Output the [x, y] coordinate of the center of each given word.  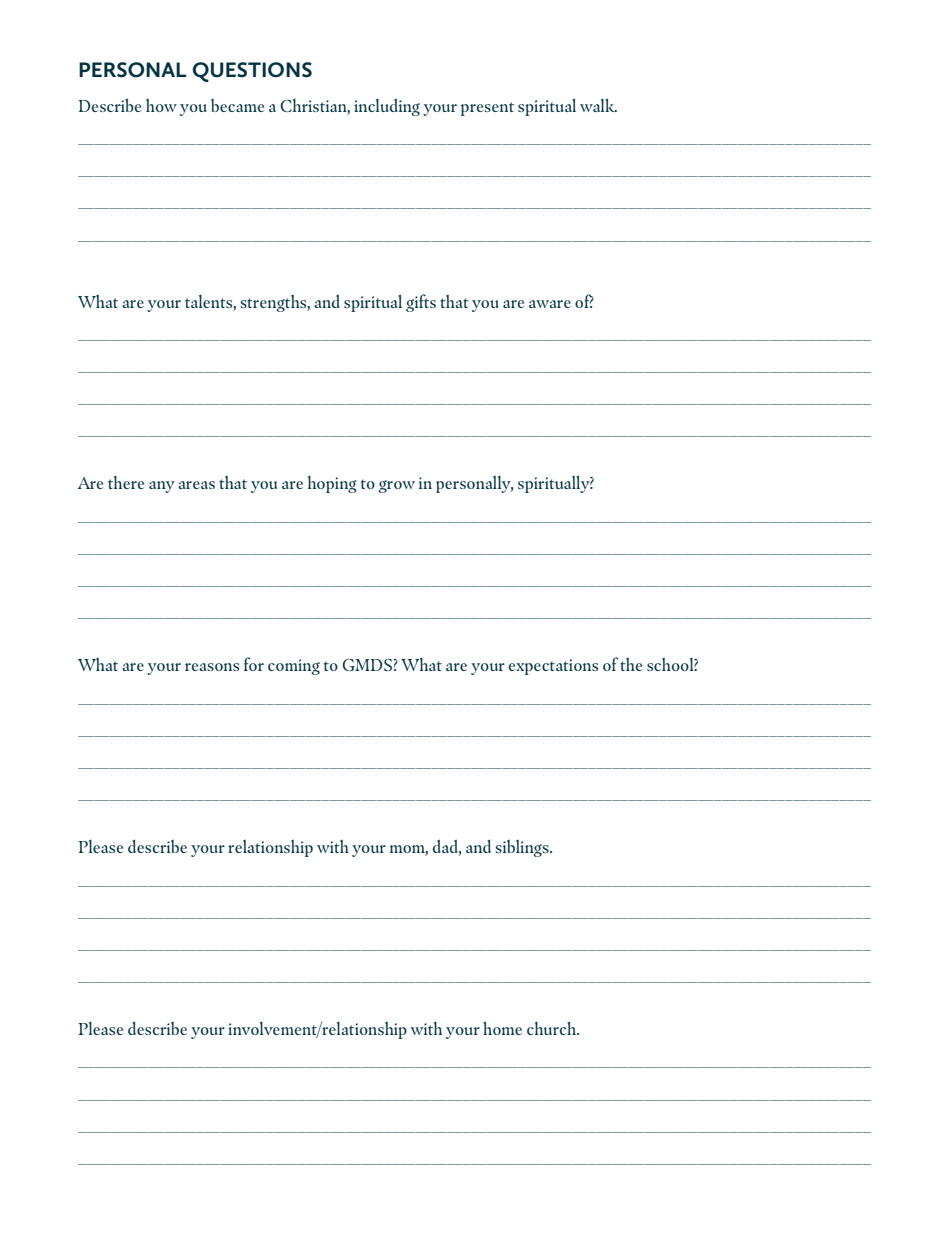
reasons [212, 667]
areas [196, 485]
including [387, 107]
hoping [332, 484]
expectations [553, 667]
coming [294, 667]
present [487, 109]
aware [550, 304]
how [161, 105]
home [502, 1028]
